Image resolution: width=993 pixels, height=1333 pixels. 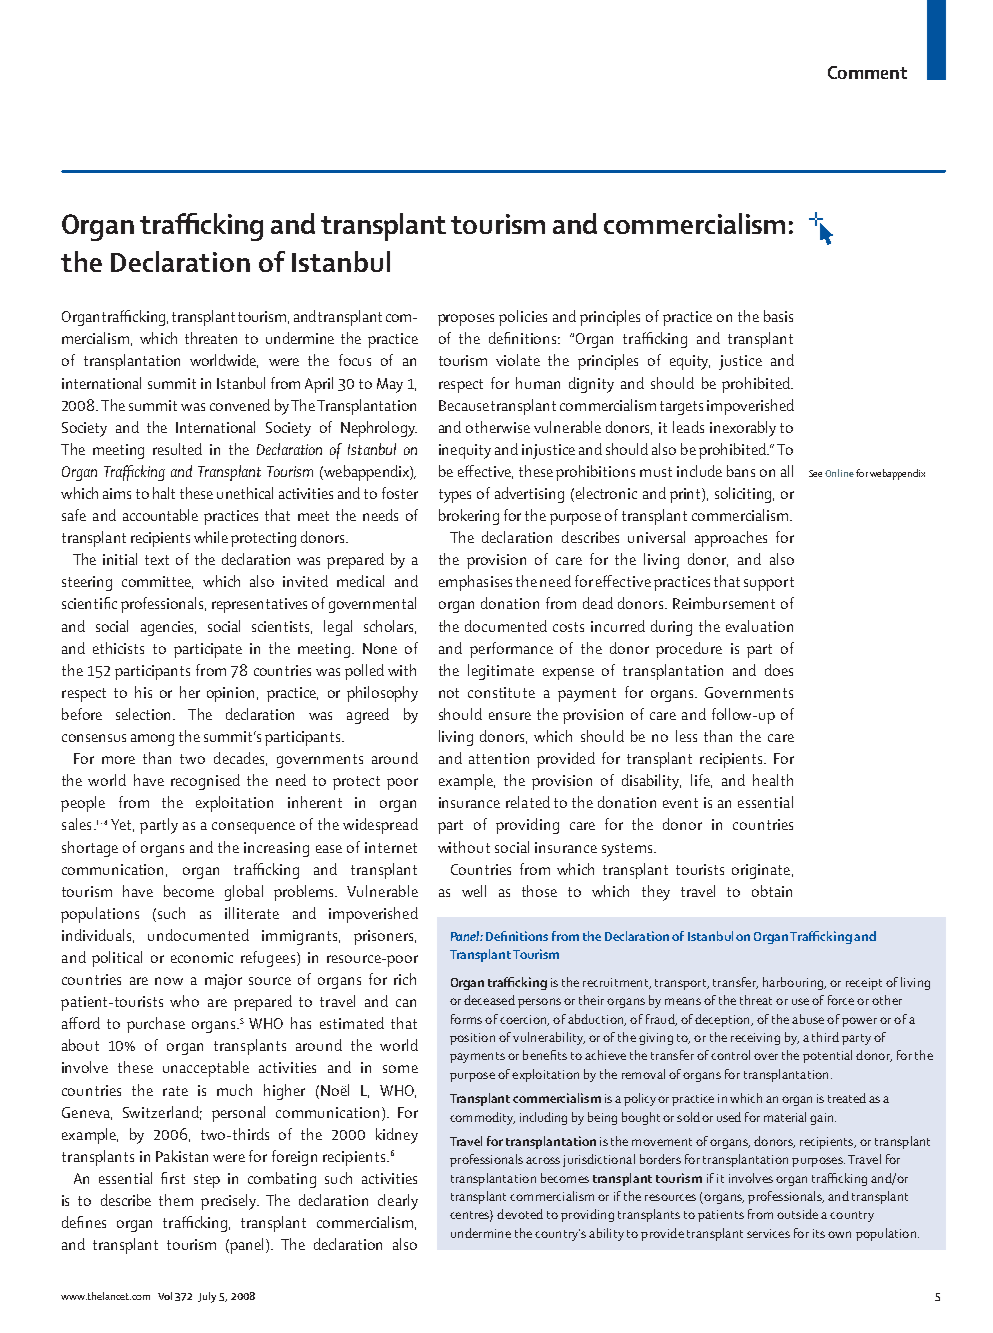 What do you see at coordinates (143, 692) in the screenshot?
I see `his` at bounding box center [143, 692].
